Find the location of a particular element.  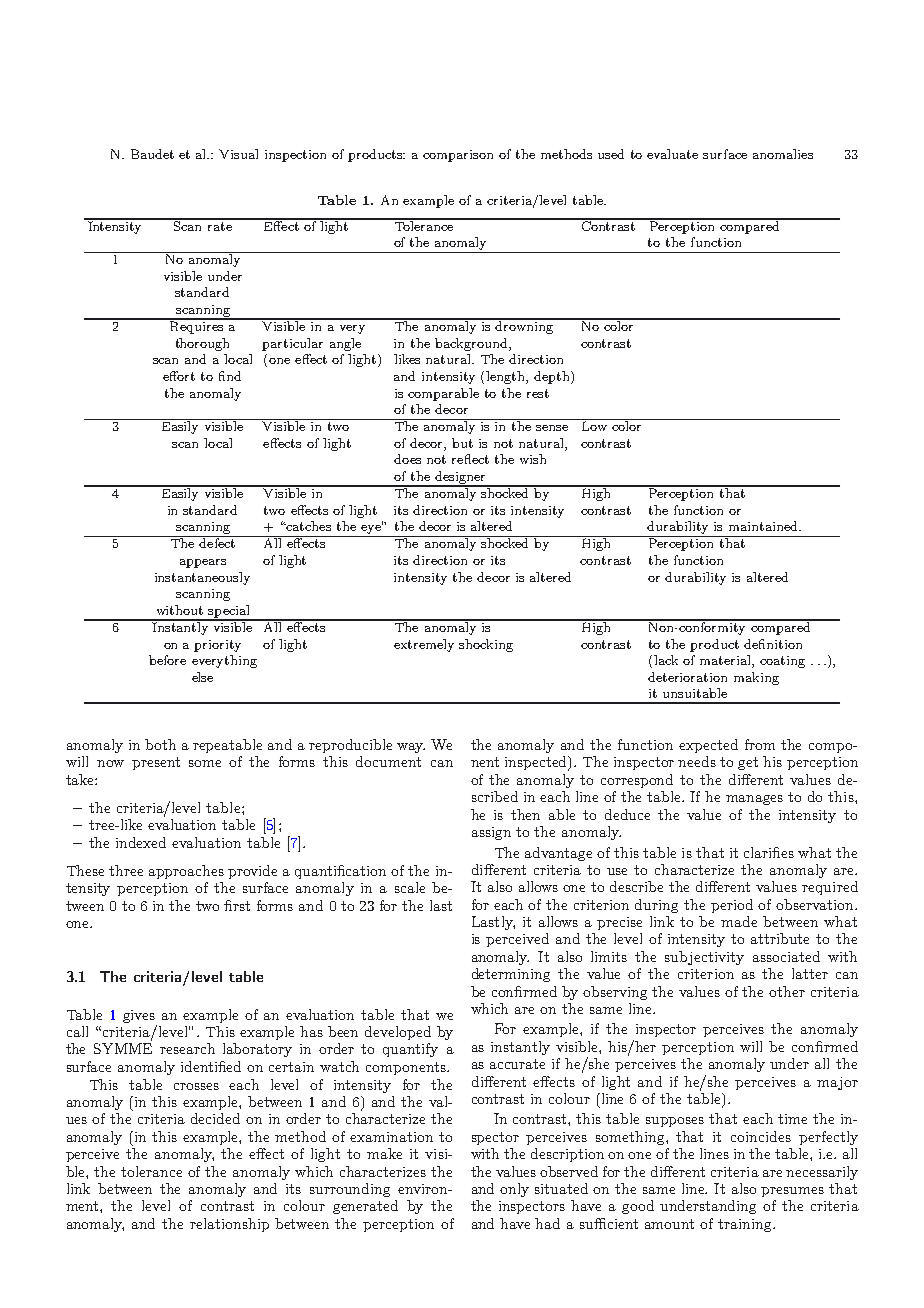

maintained is located at coordinates (764, 526).
